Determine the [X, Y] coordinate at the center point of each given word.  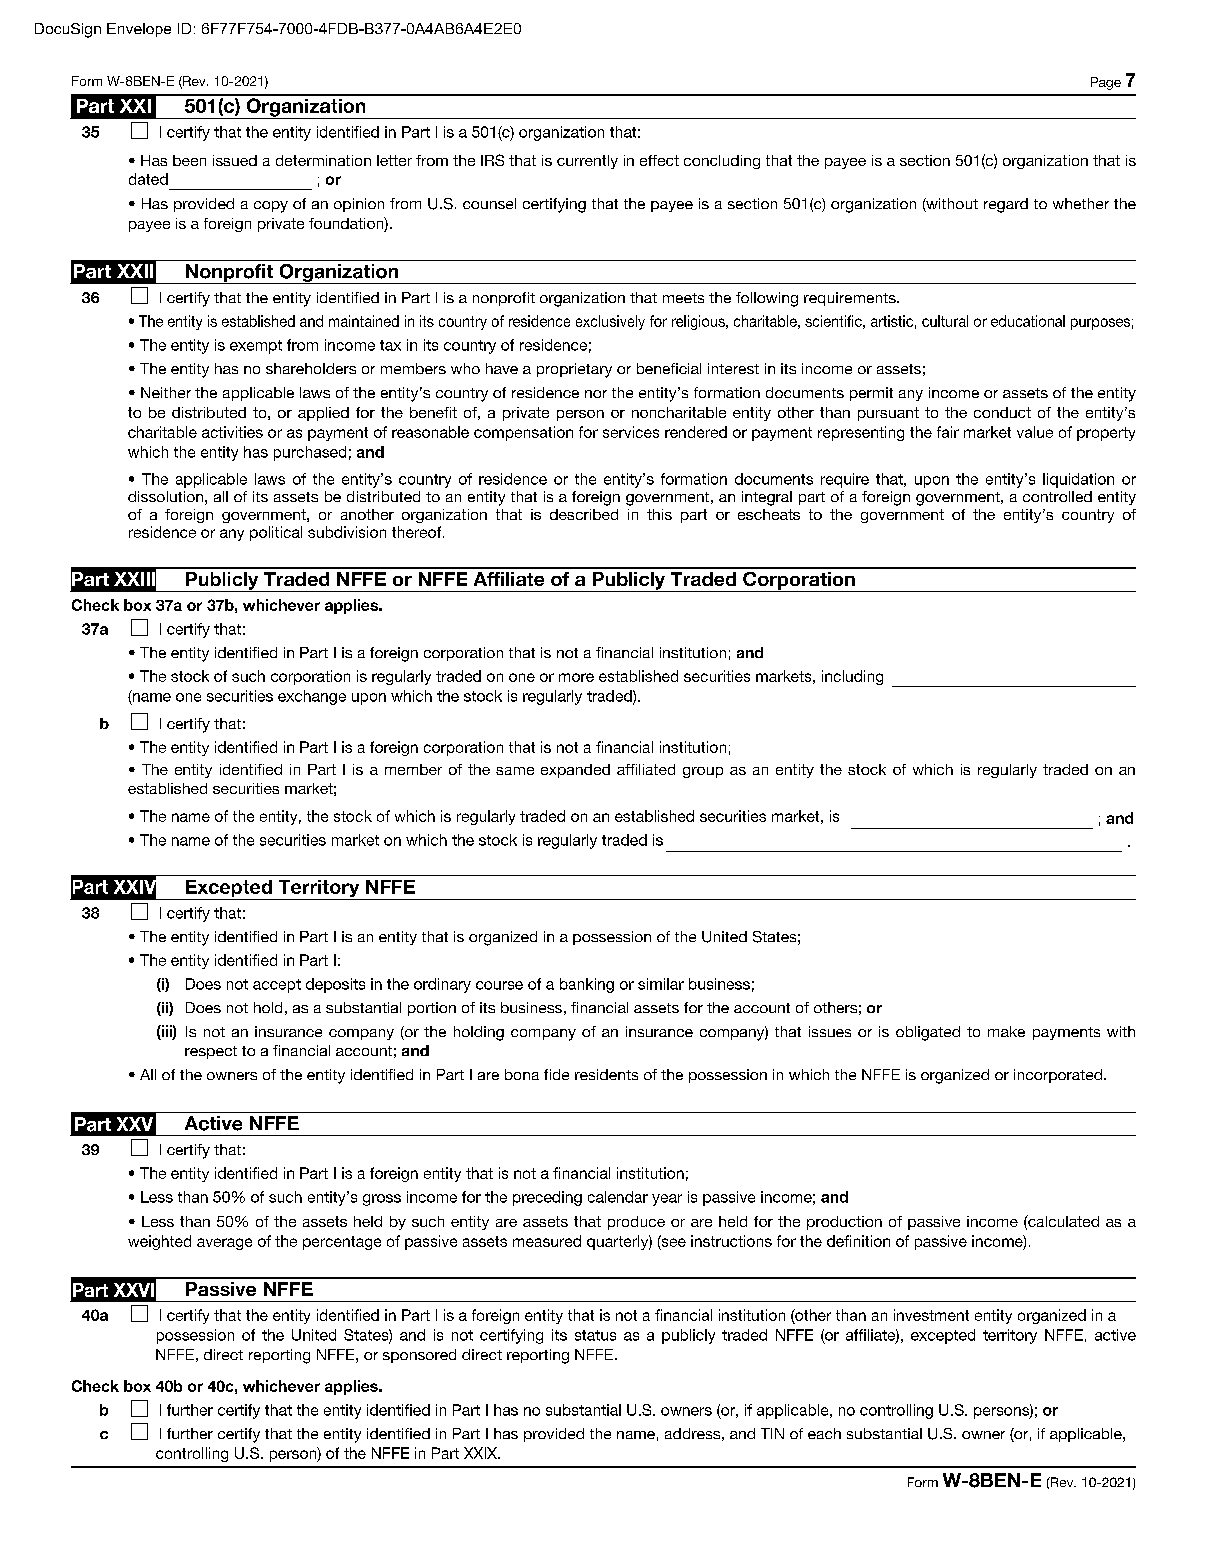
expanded [575, 771]
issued [235, 160]
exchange [312, 697]
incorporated [1058, 1076]
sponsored [419, 1356]
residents [606, 1074]
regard [1006, 205]
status [595, 1335]
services [631, 432]
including [852, 677]
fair [948, 432]
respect [211, 1052]
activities [232, 432]
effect [659, 160]
